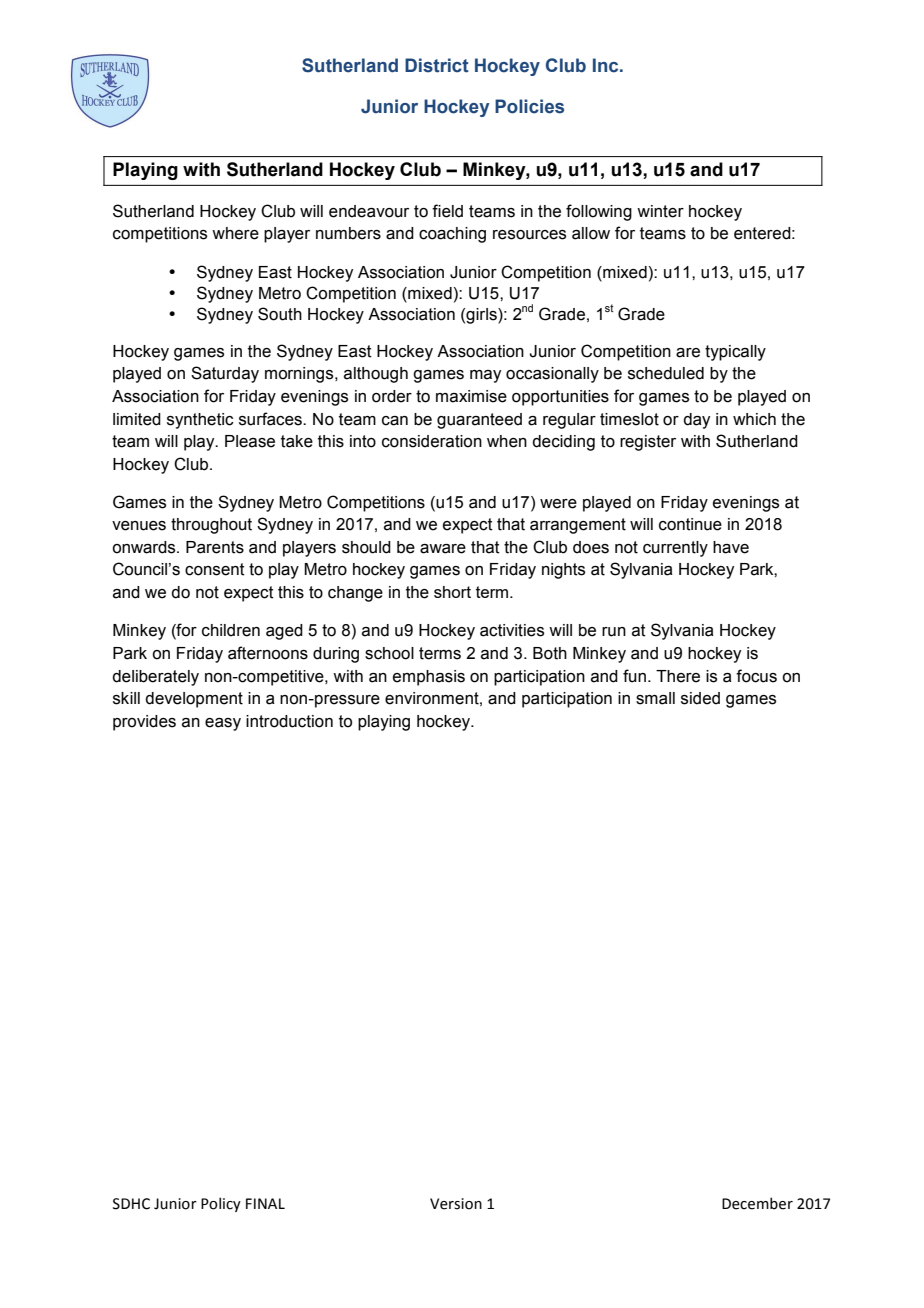  I want to click on District, so click(437, 65).
